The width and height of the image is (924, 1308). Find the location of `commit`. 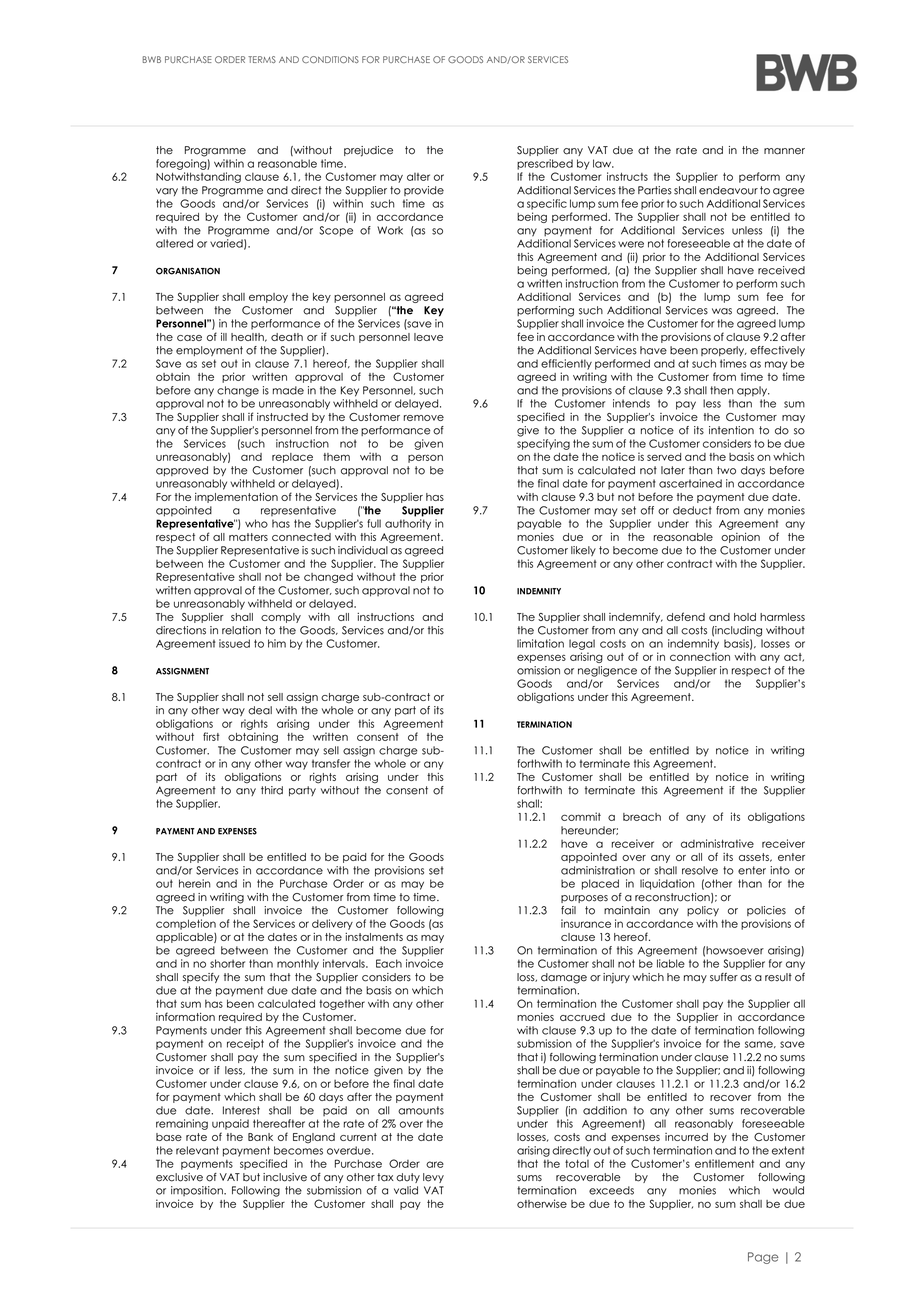

commit is located at coordinates (581, 816).
